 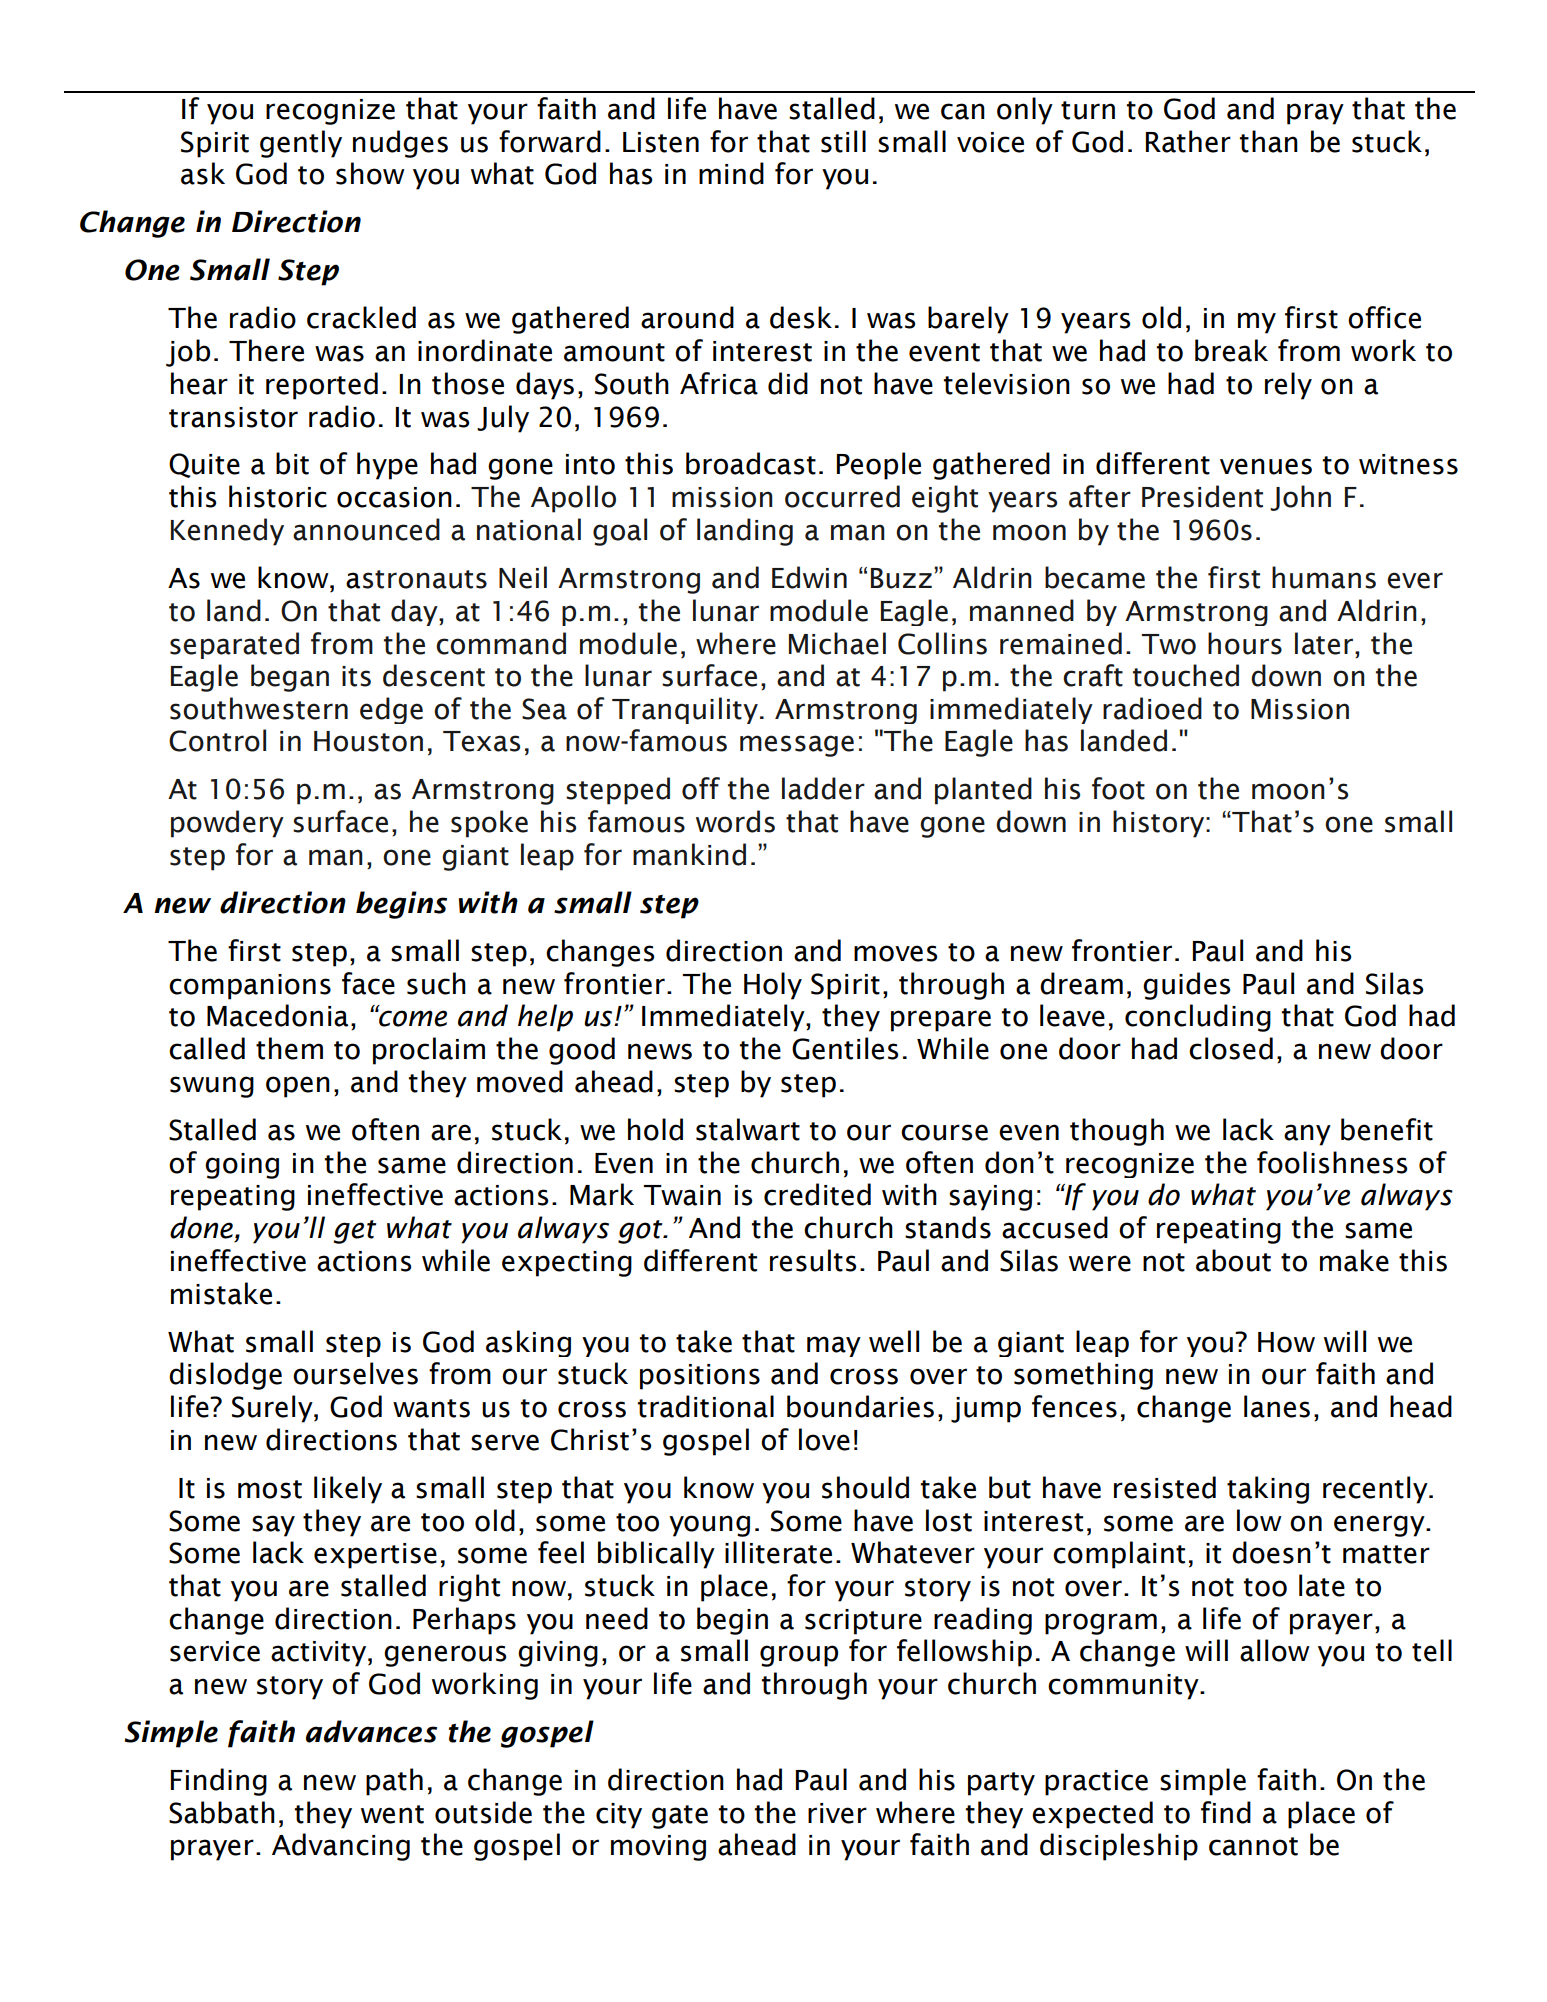 I want to click on message, so click(x=797, y=746).
